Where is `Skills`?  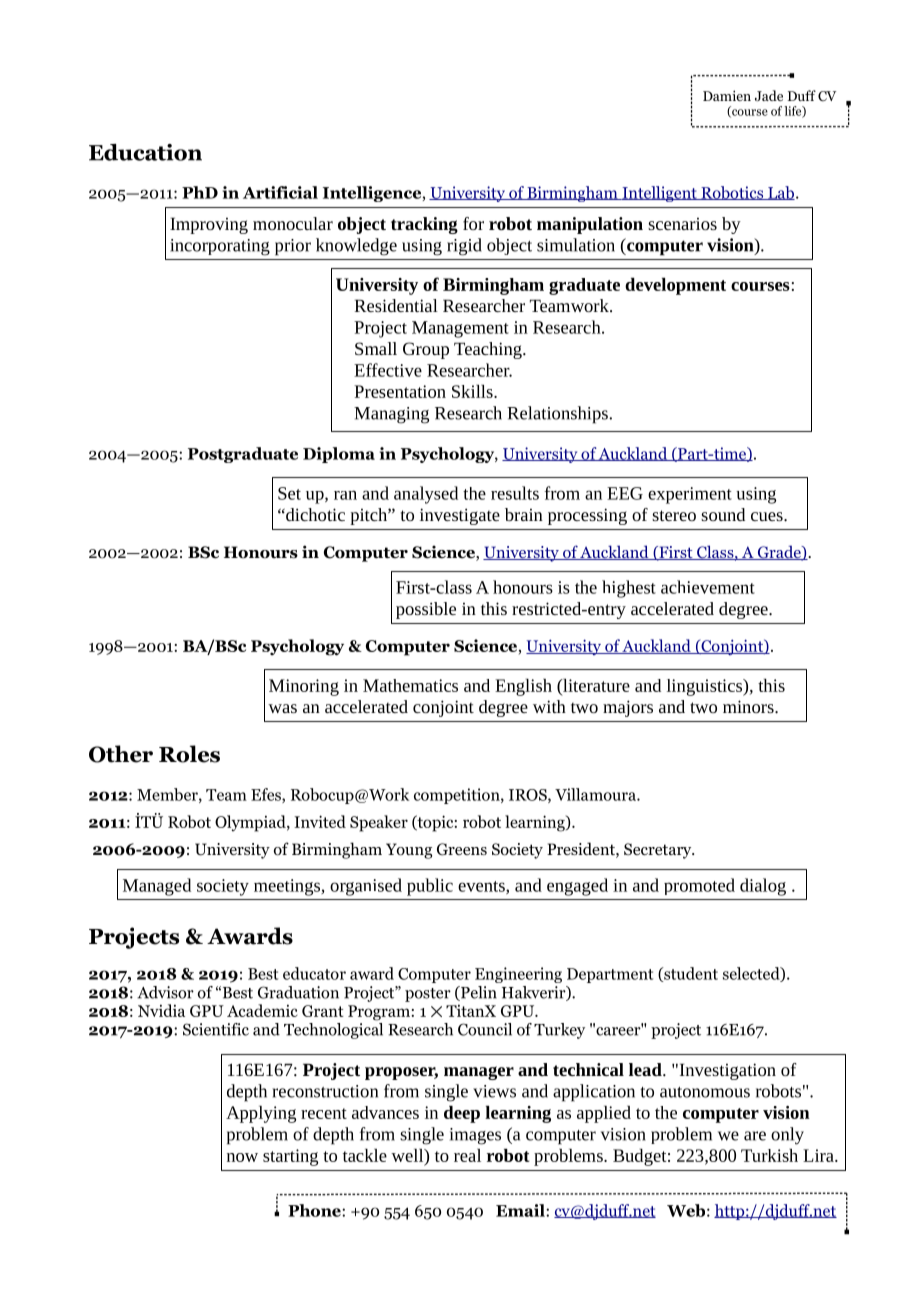 Skills is located at coordinates (473, 391).
